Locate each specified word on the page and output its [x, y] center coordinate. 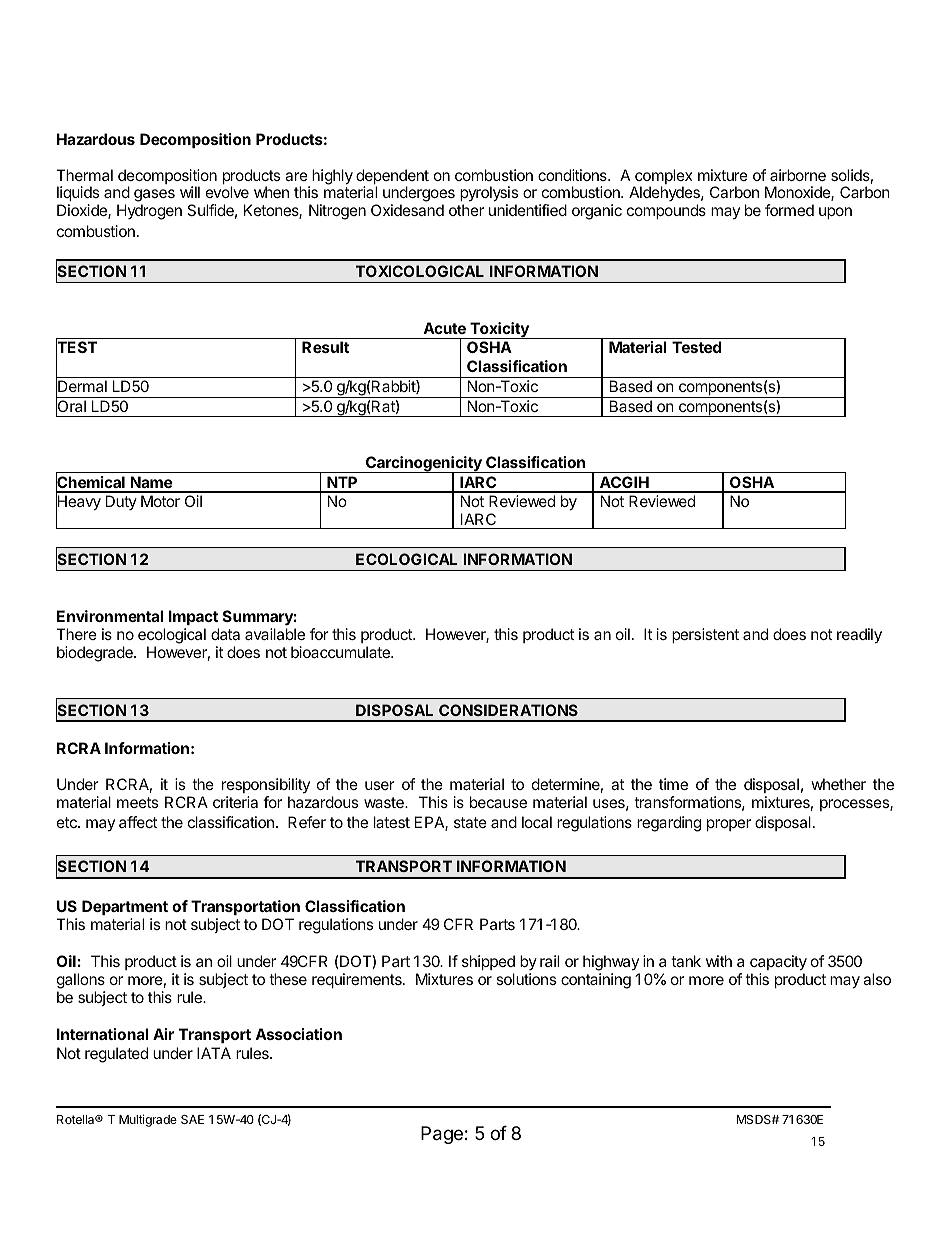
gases [154, 197]
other [466, 210]
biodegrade [96, 654]
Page [442, 1135]
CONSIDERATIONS [508, 710]
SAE [192, 1119]
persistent [705, 635]
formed [789, 210]
